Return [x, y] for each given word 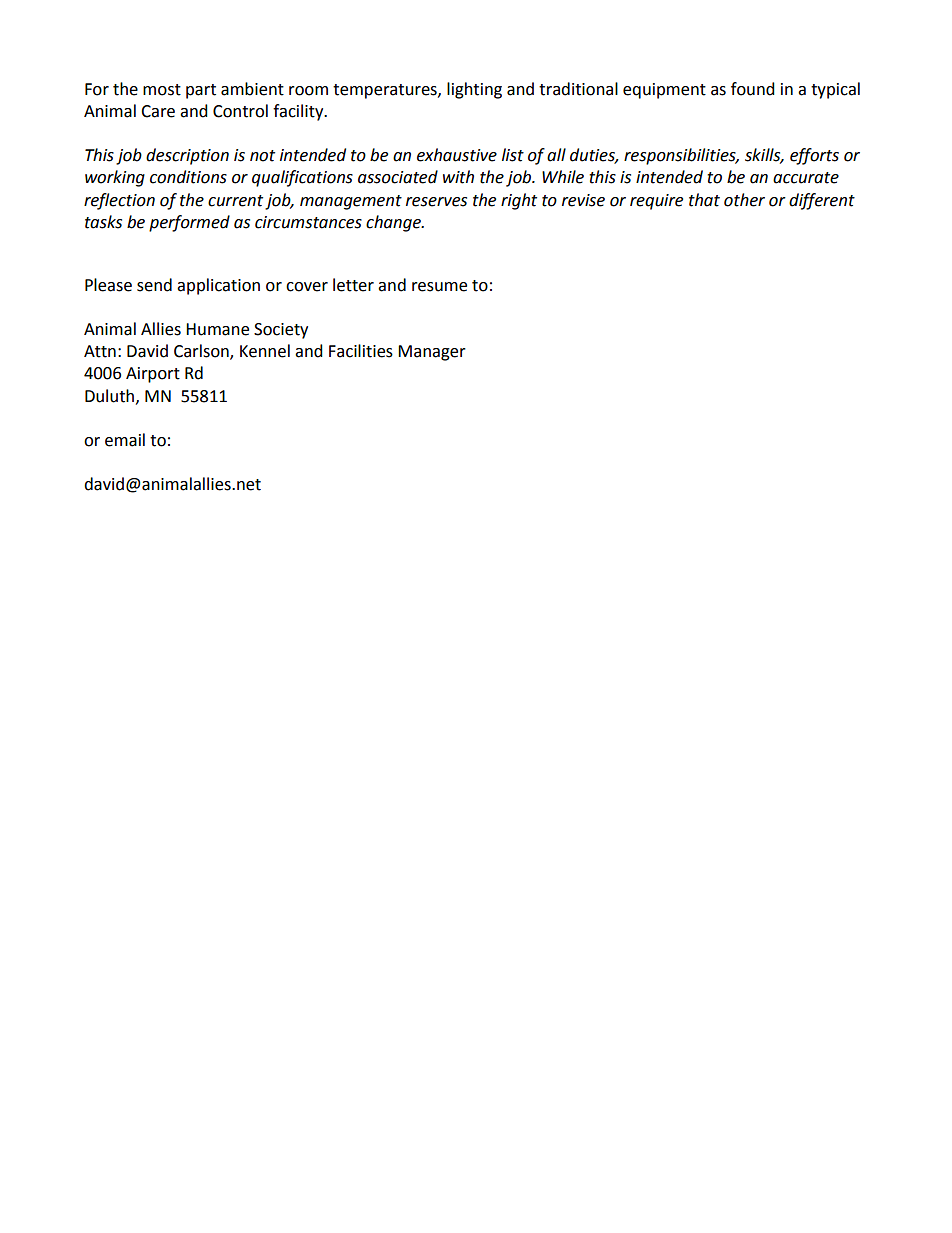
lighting [474, 90]
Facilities [361, 351]
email [125, 440]
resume [439, 287]
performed [189, 223]
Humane [217, 329]
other [744, 200]
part [201, 91]
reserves [436, 202]
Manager [432, 353]
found [753, 89]
